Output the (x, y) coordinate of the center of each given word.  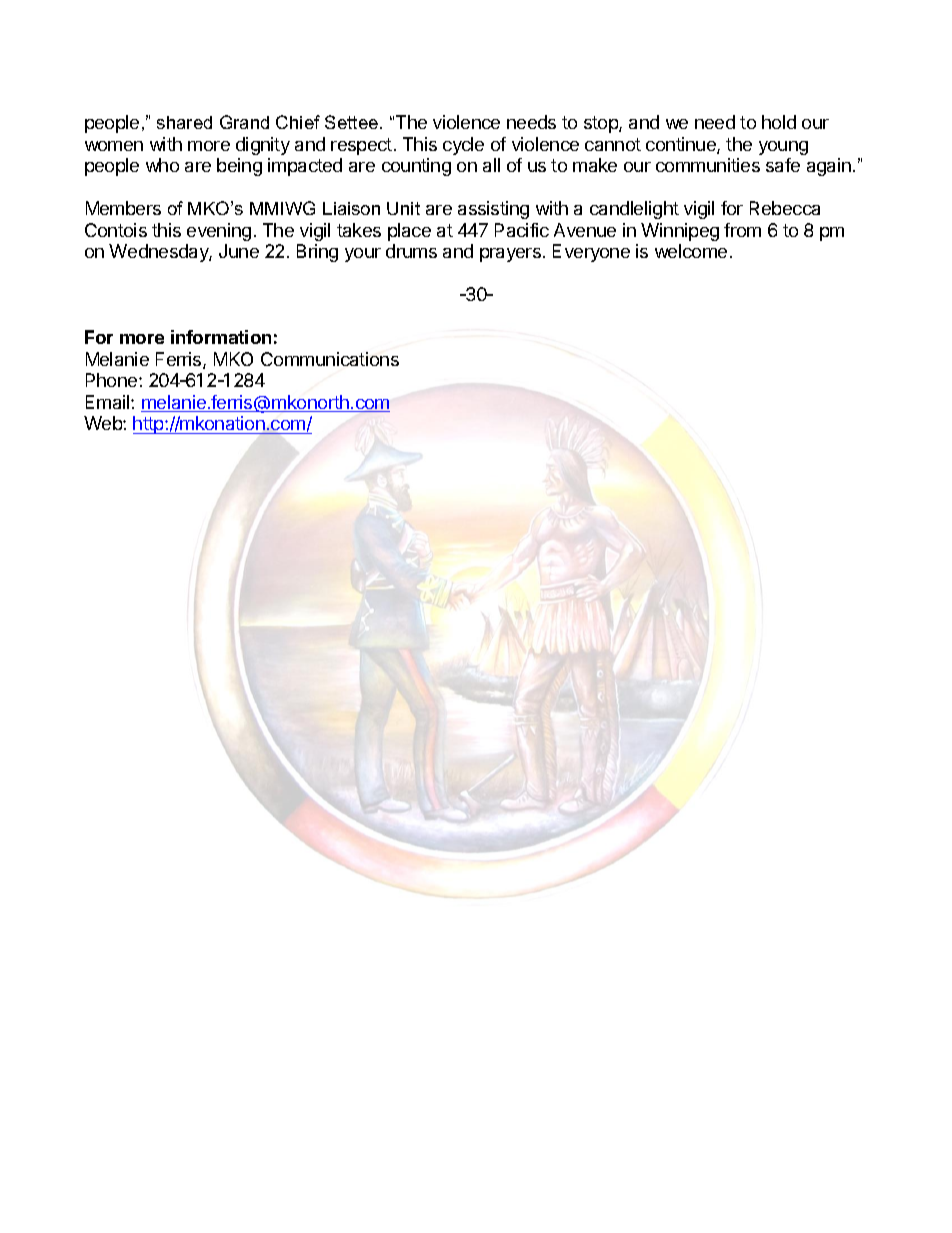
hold (779, 122)
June (239, 251)
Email (109, 402)
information (221, 337)
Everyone (591, 253)
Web (104, 423)
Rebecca (785, 208)
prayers (510, 255)
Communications (330, 359)
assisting (493, 210)
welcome (691, 251)
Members (123, 208)
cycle (463, 146)
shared (184, 122)
